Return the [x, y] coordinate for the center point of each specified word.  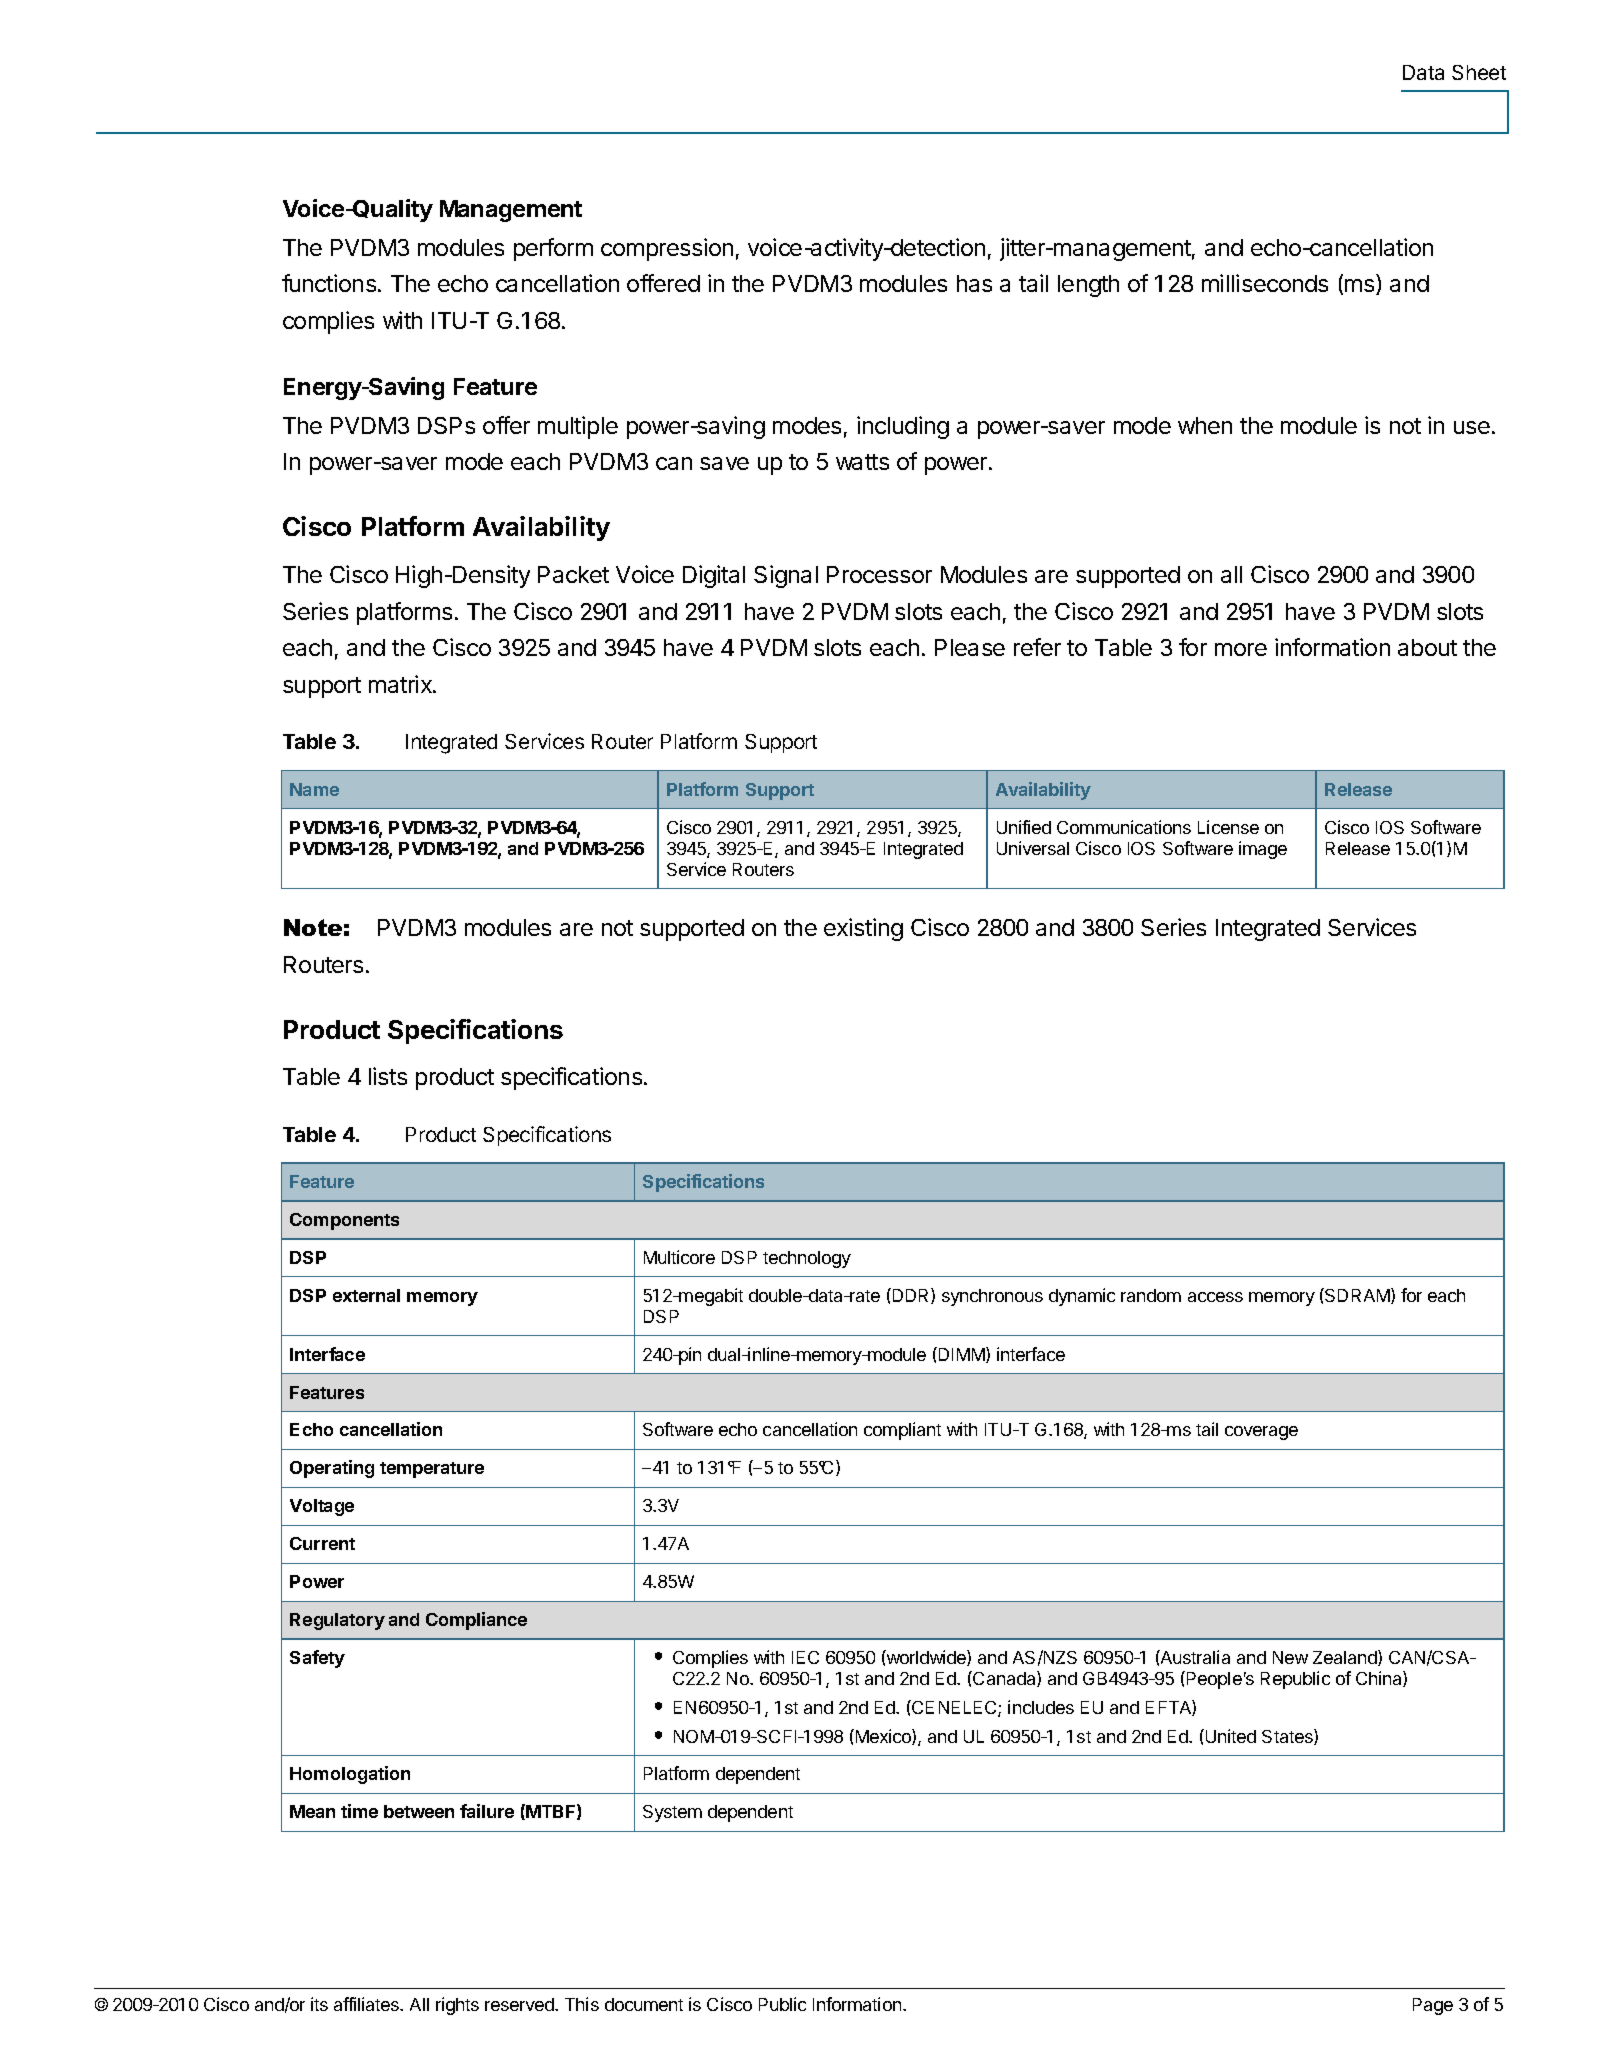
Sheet [1479, 72]
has [974, 283]
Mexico [884, 1737]
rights [457, 2006]
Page [1433, 2006]
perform [553, 249]
